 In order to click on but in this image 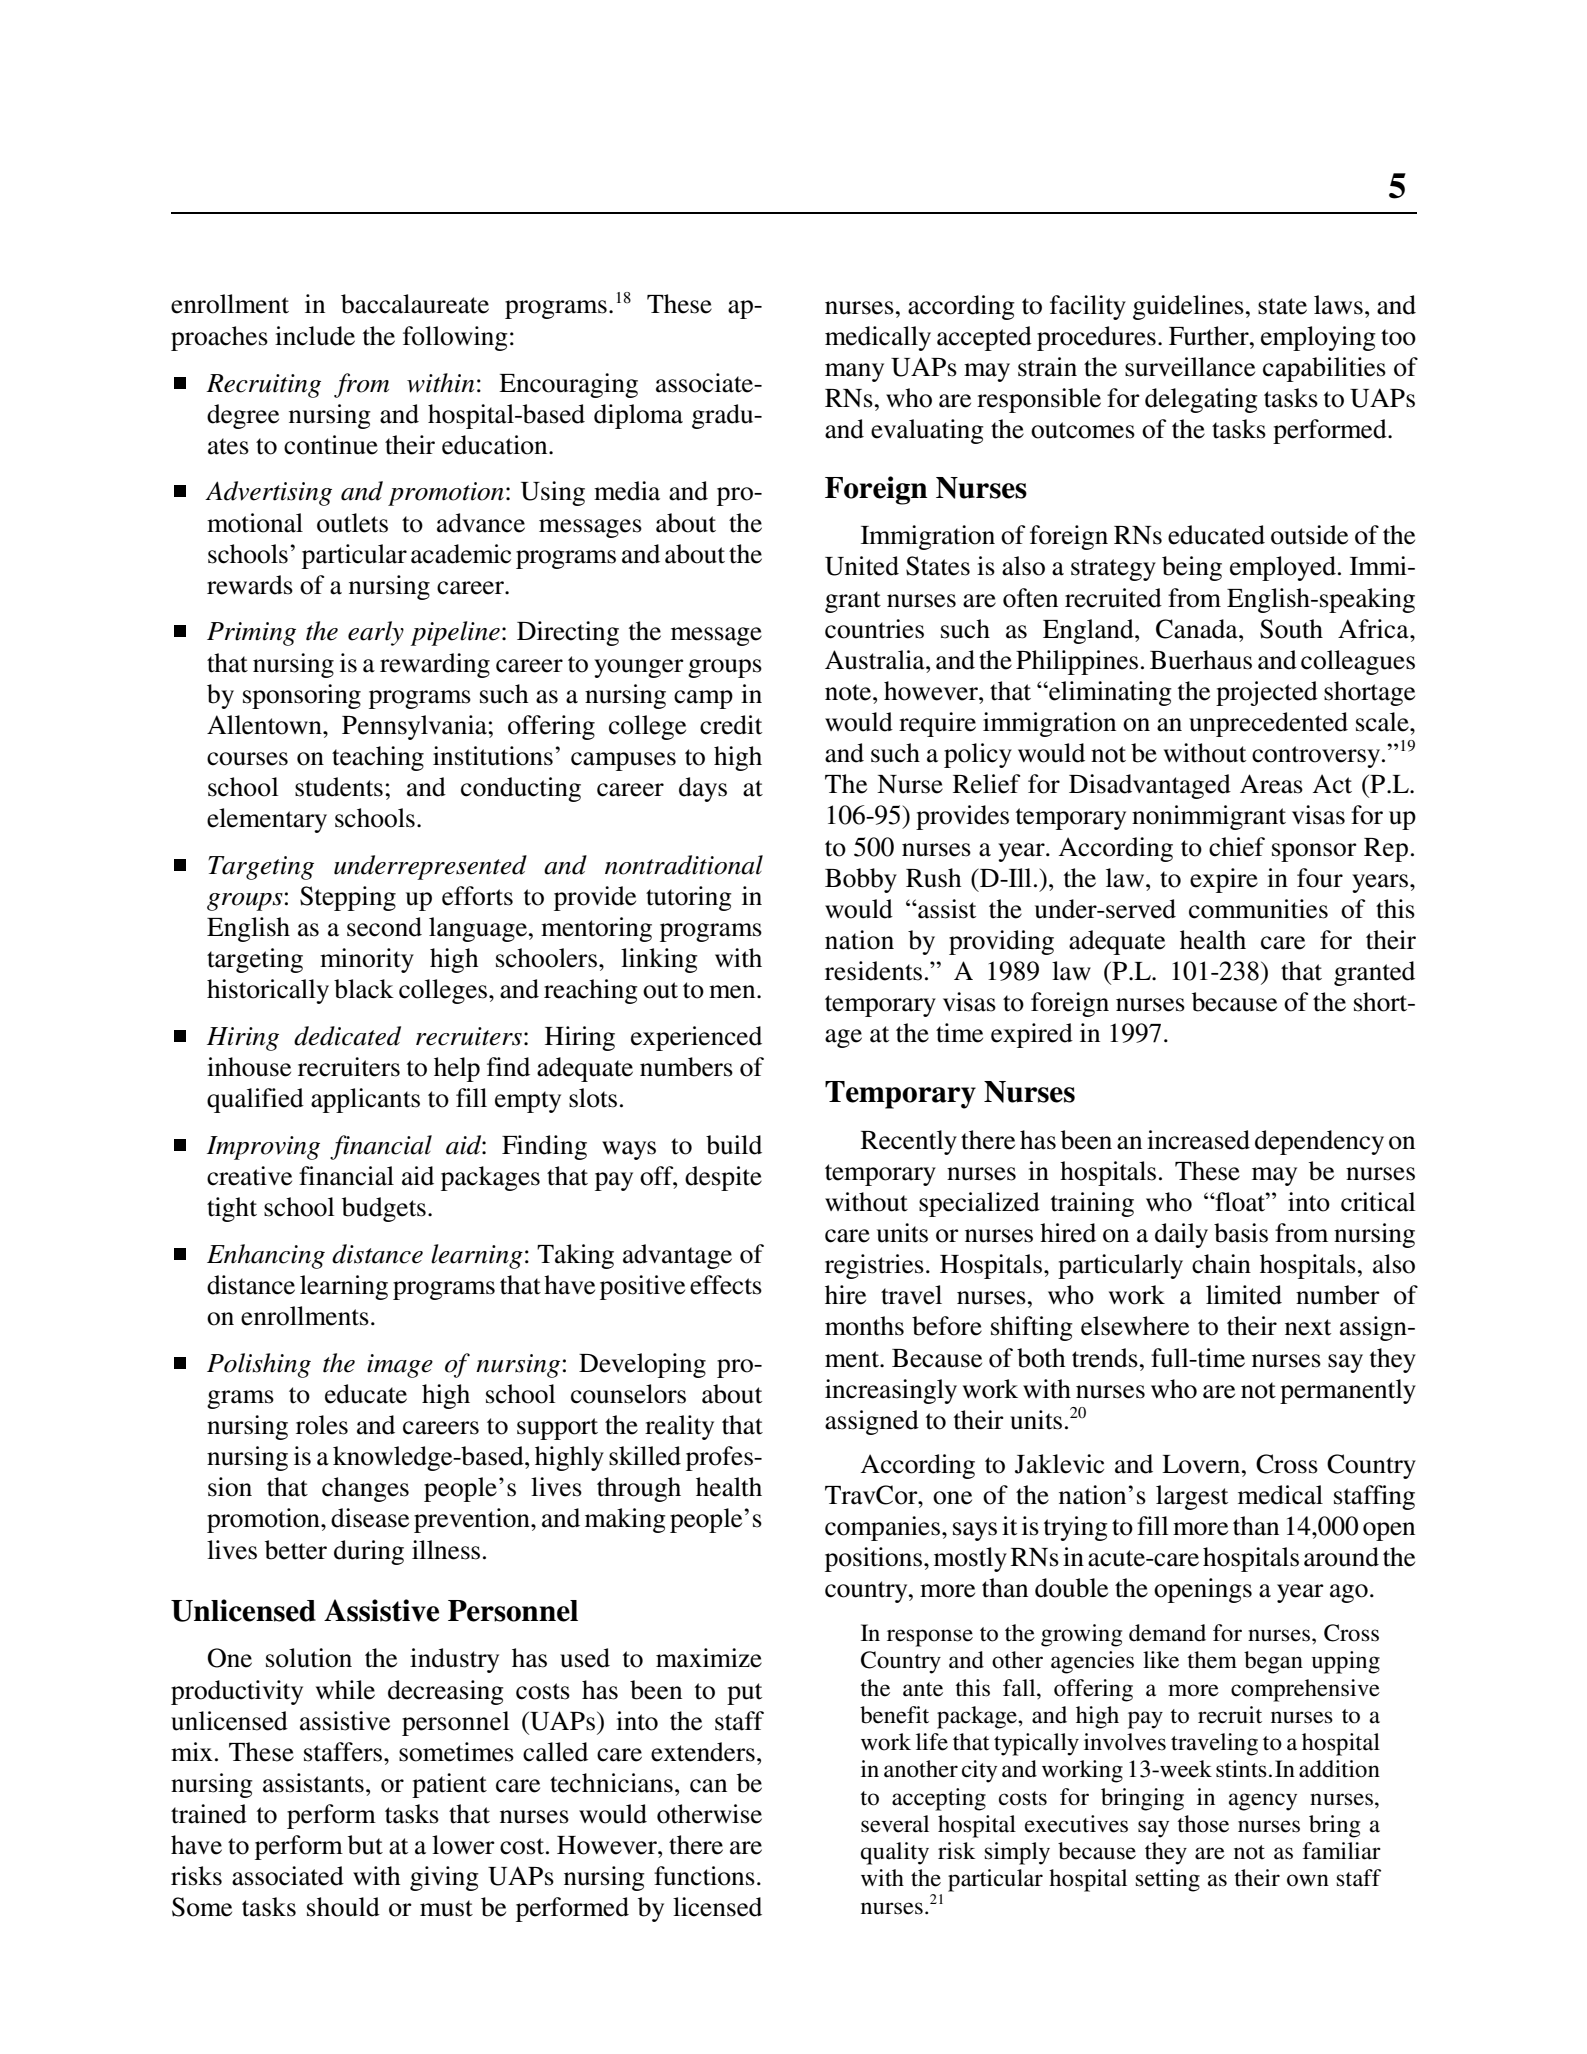, I will do `click(365, 1845)`.
